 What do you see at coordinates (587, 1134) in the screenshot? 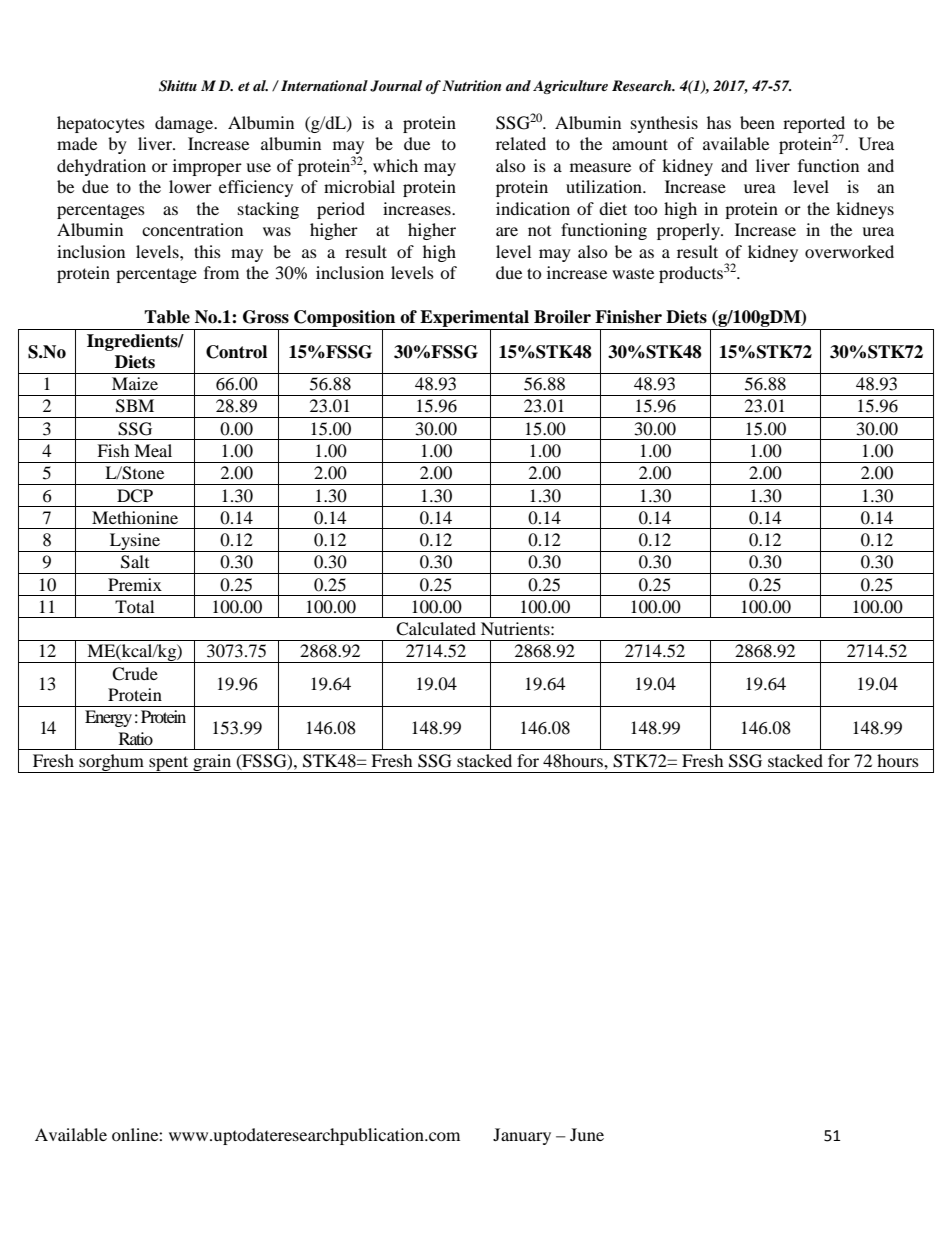
I see `June` at bounding box center [587, 1134].
